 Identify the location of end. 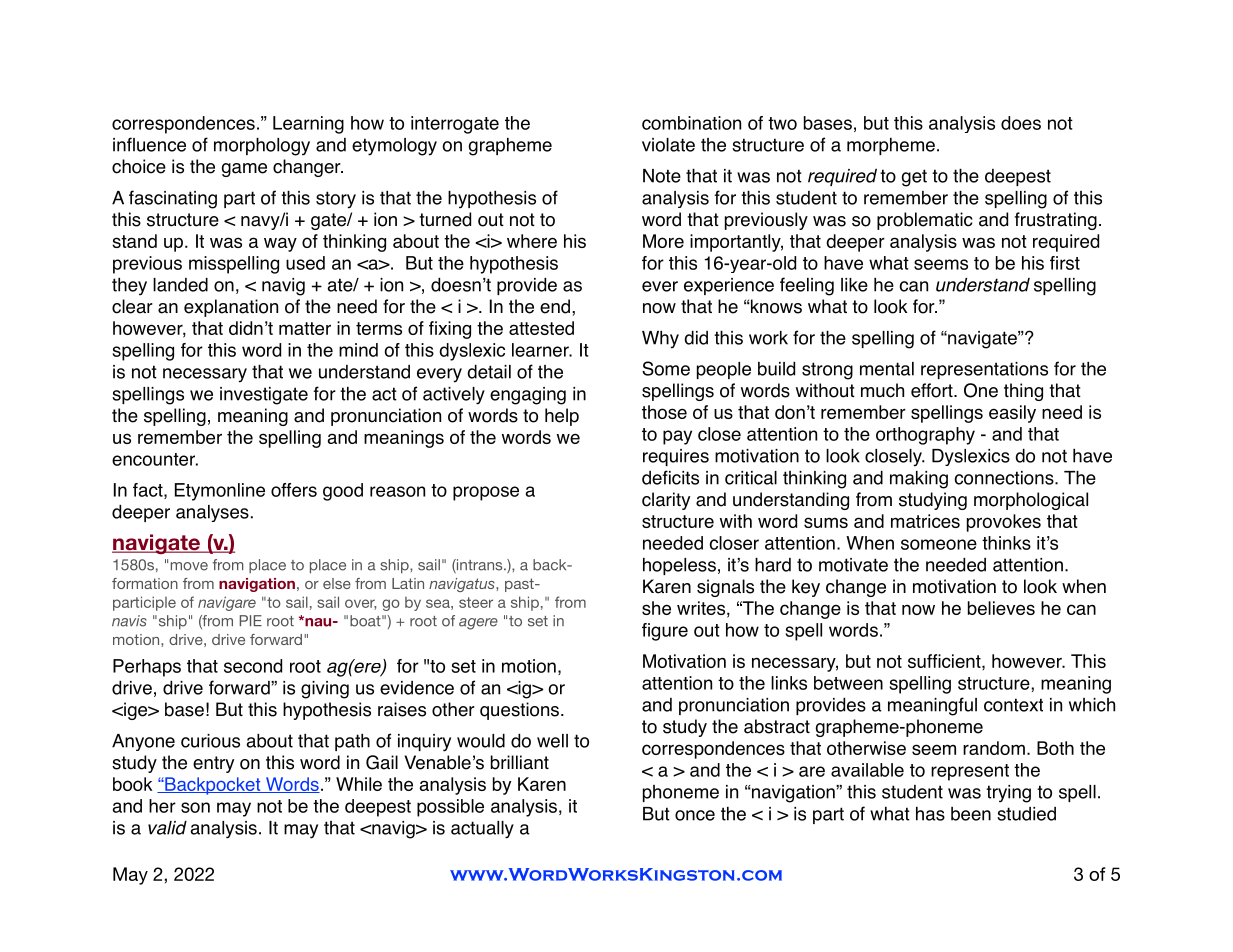
(555, 306).
